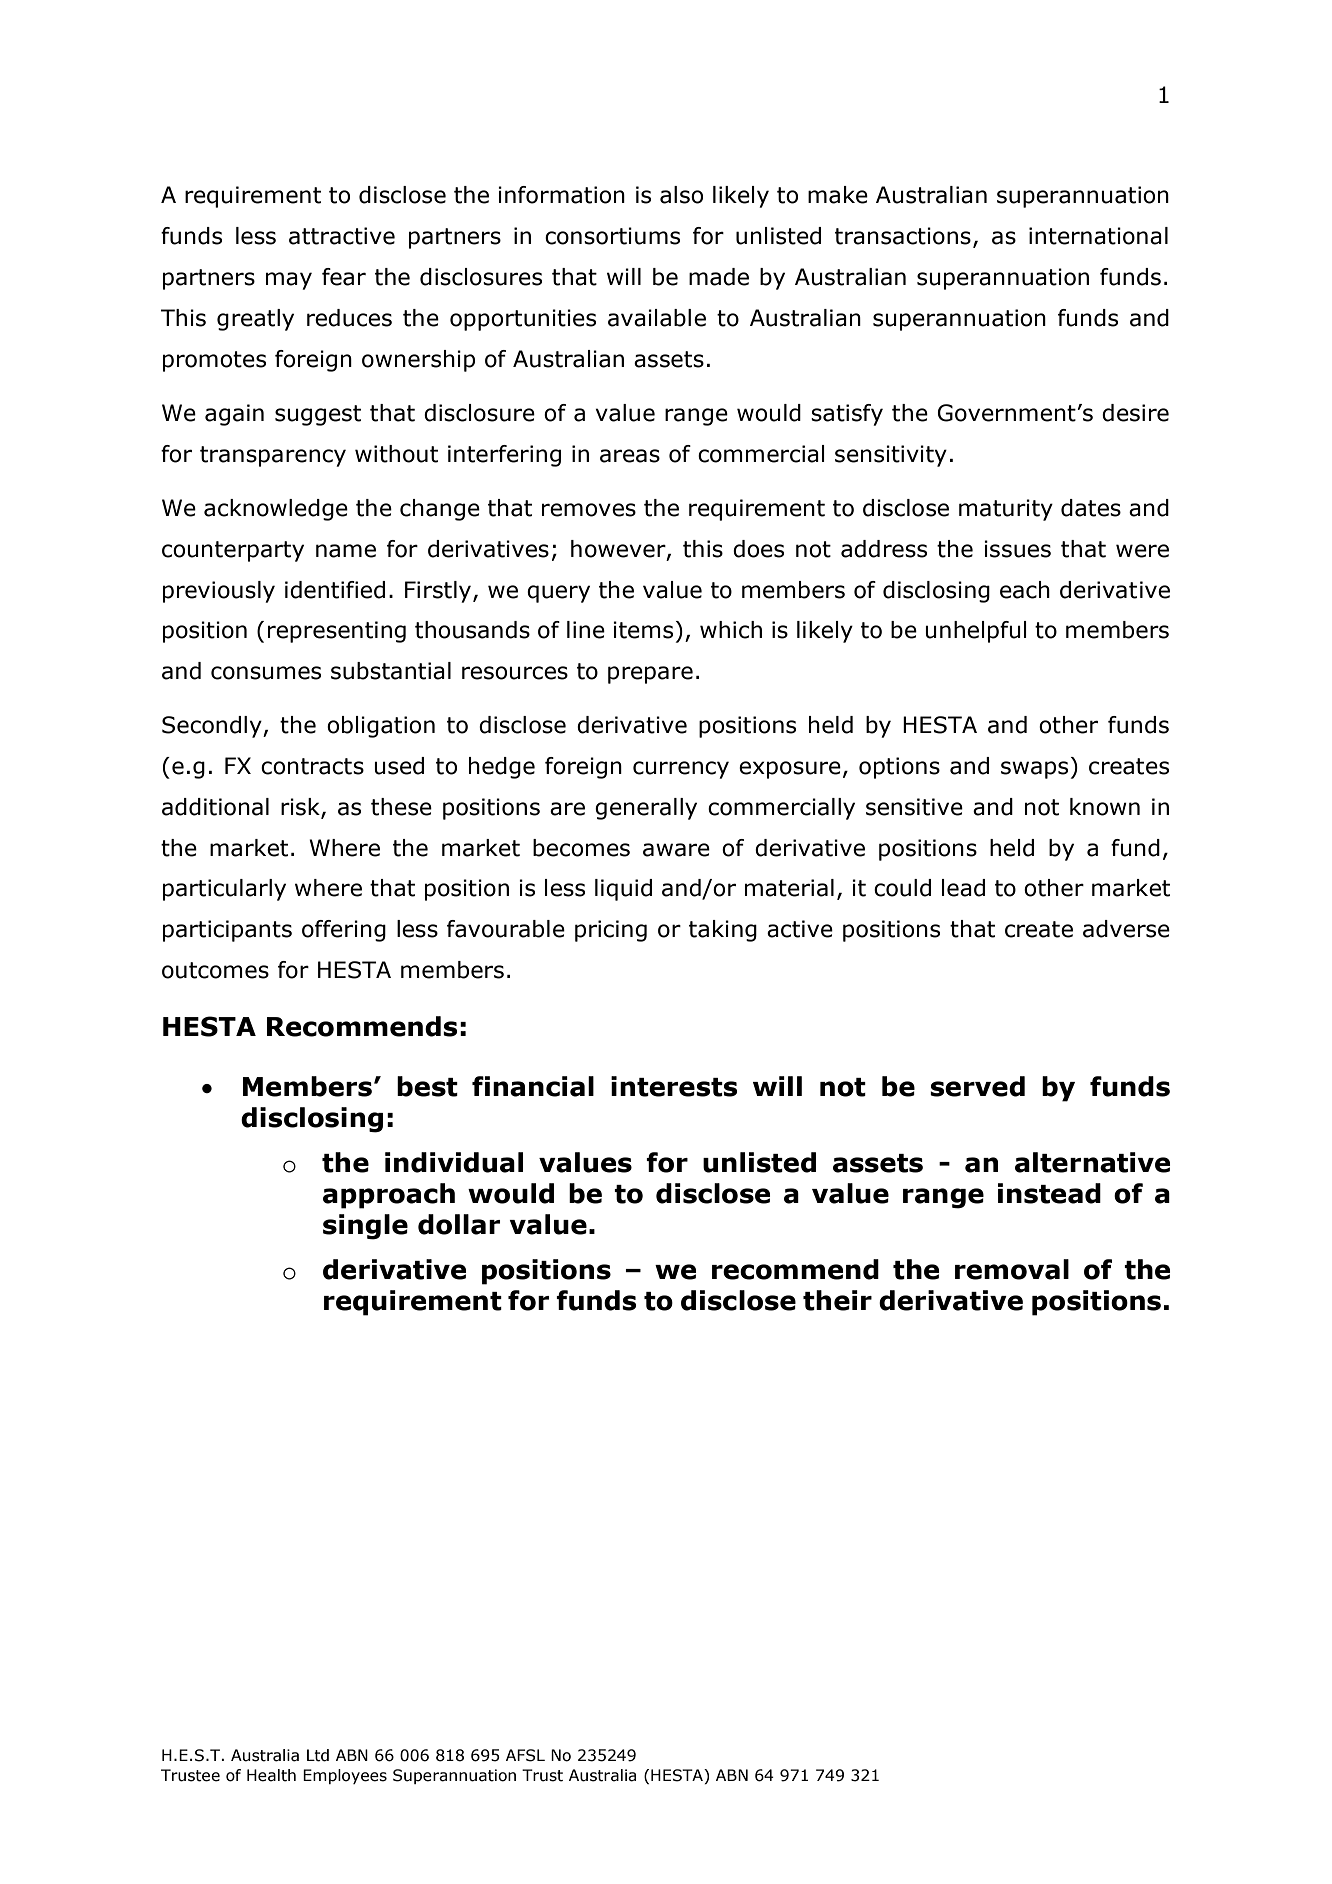  Describe the element at coordinates (1098, 236) in the screenshot. I see `international` at that location.
